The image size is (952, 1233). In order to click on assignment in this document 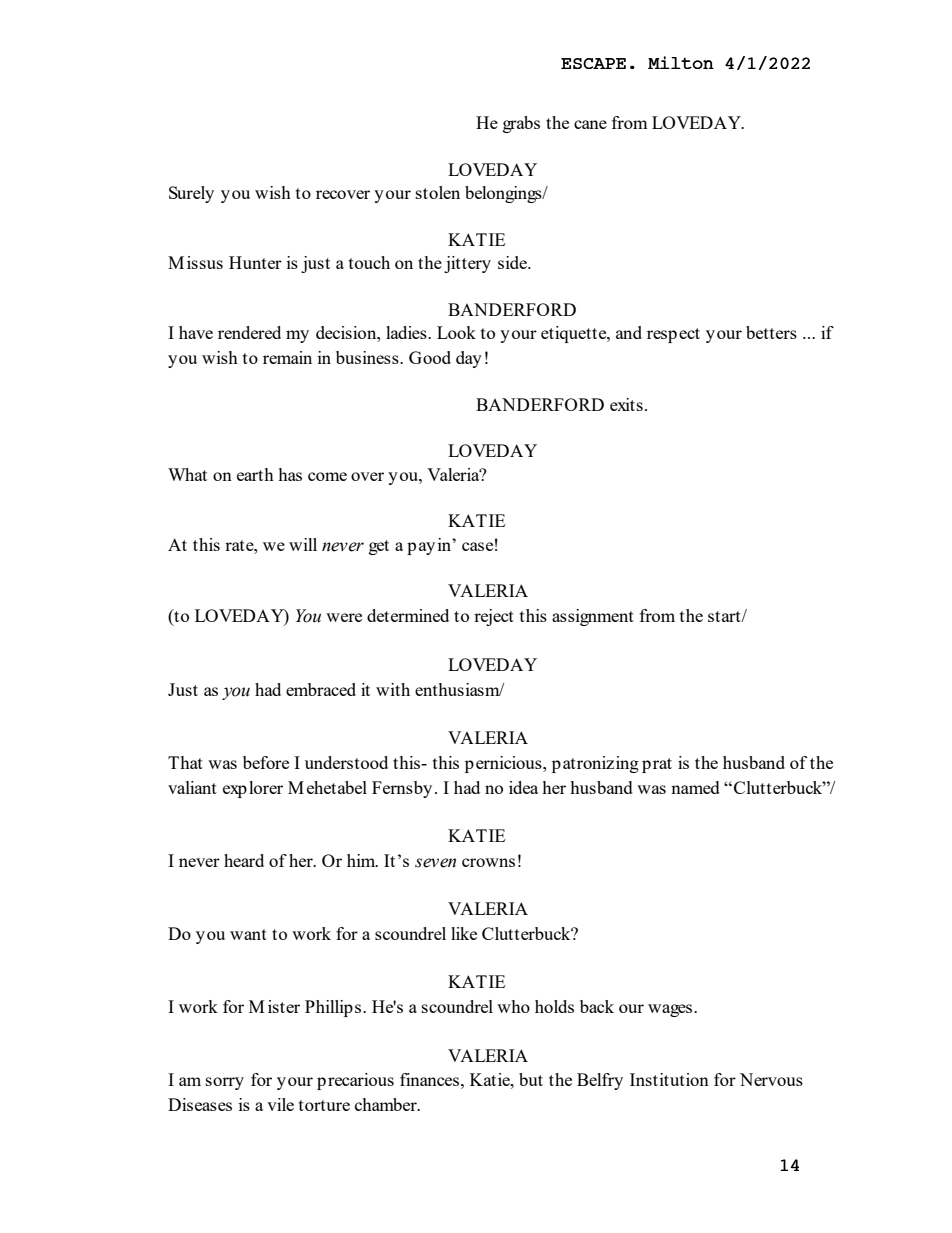, I will do `click(593, 617)`.
